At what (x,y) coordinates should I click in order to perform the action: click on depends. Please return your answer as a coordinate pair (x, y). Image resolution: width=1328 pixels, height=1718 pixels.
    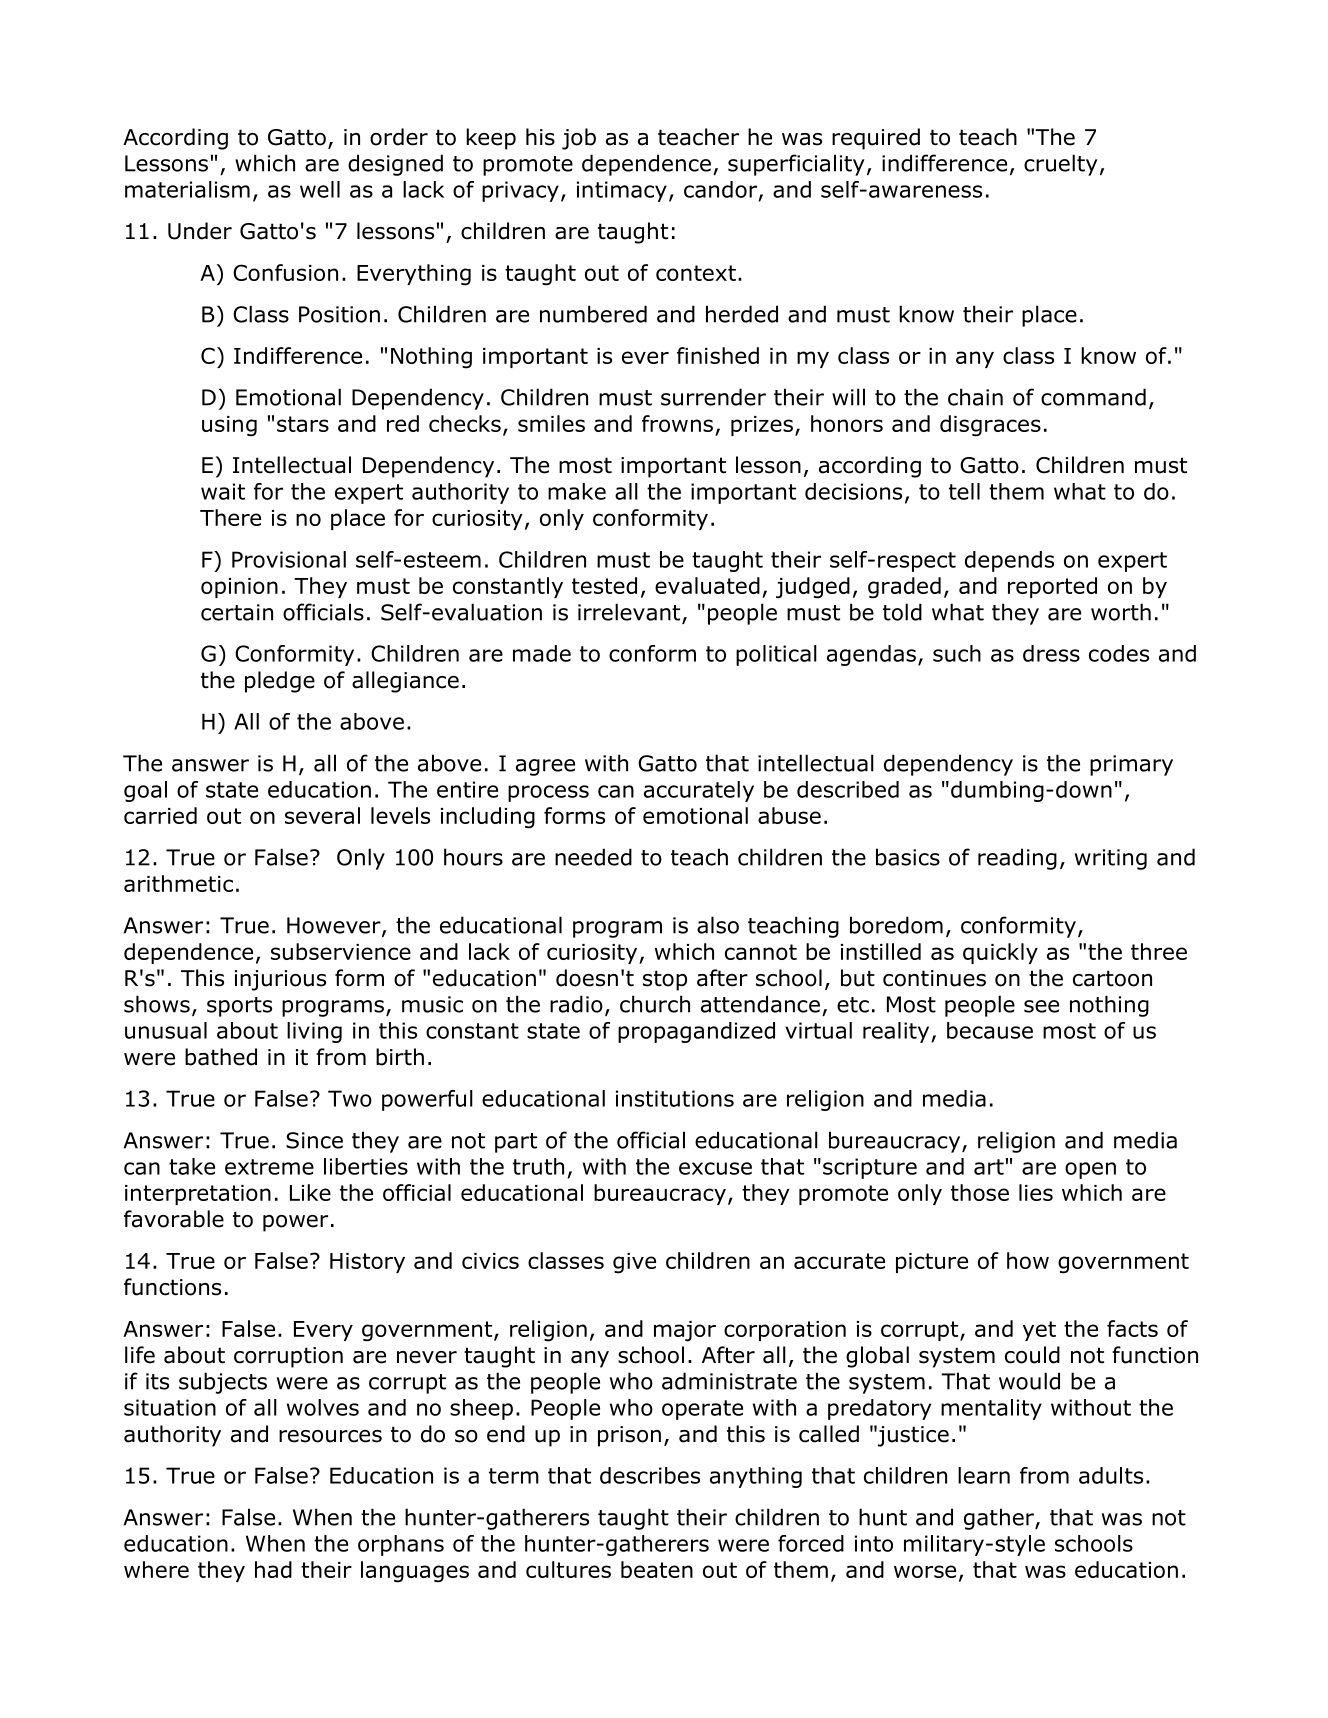
    Looking at the image, I should click on (1009, 561).
